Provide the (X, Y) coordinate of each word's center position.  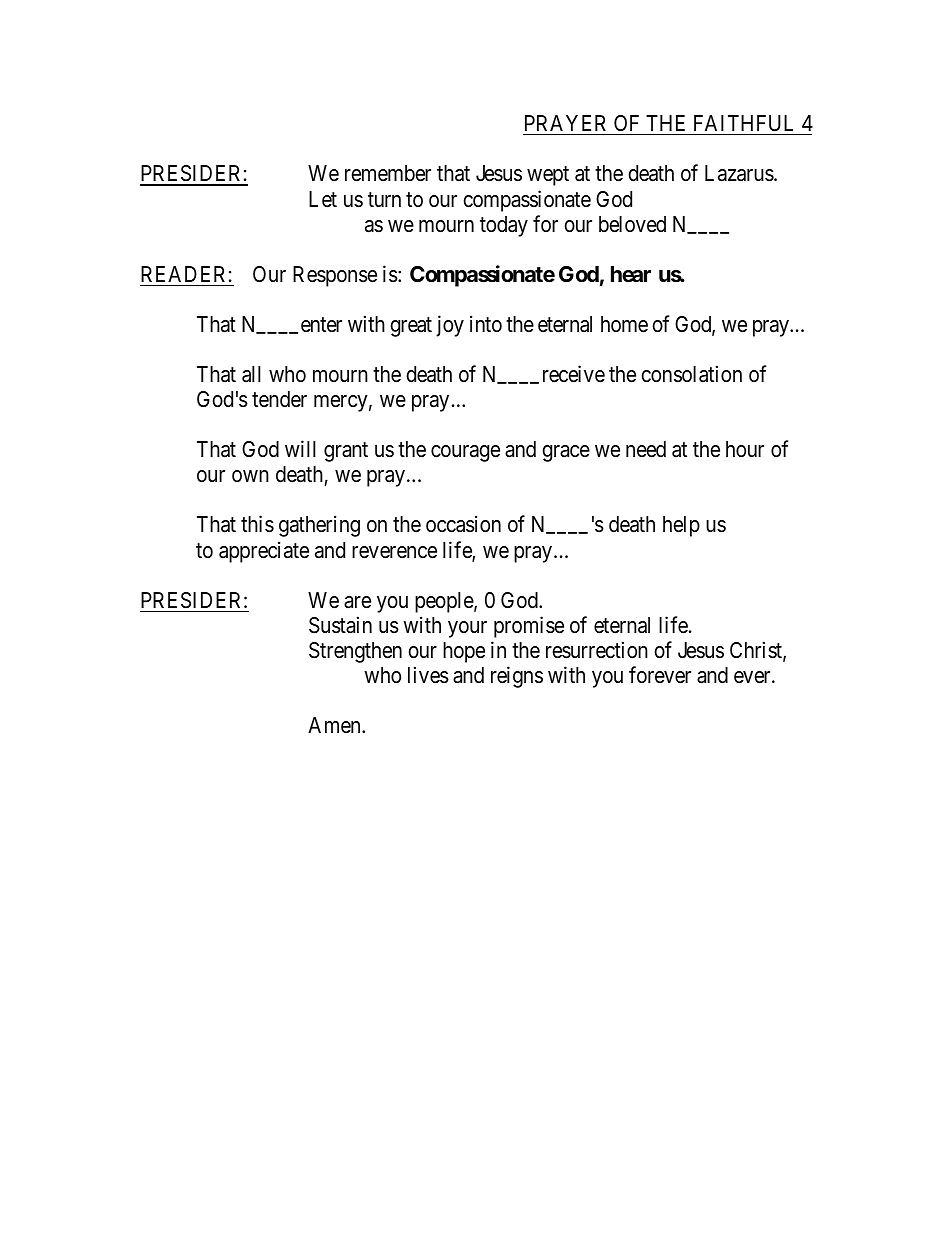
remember (388, 173)
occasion (463, 524)
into (486, 323)
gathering (319, 526)
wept (548, 176)
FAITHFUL (745, 125)
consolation (691, 374)
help (681, 526)
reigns (517, 677)
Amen (335, 725)
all (251, 374)
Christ (757, 651)
